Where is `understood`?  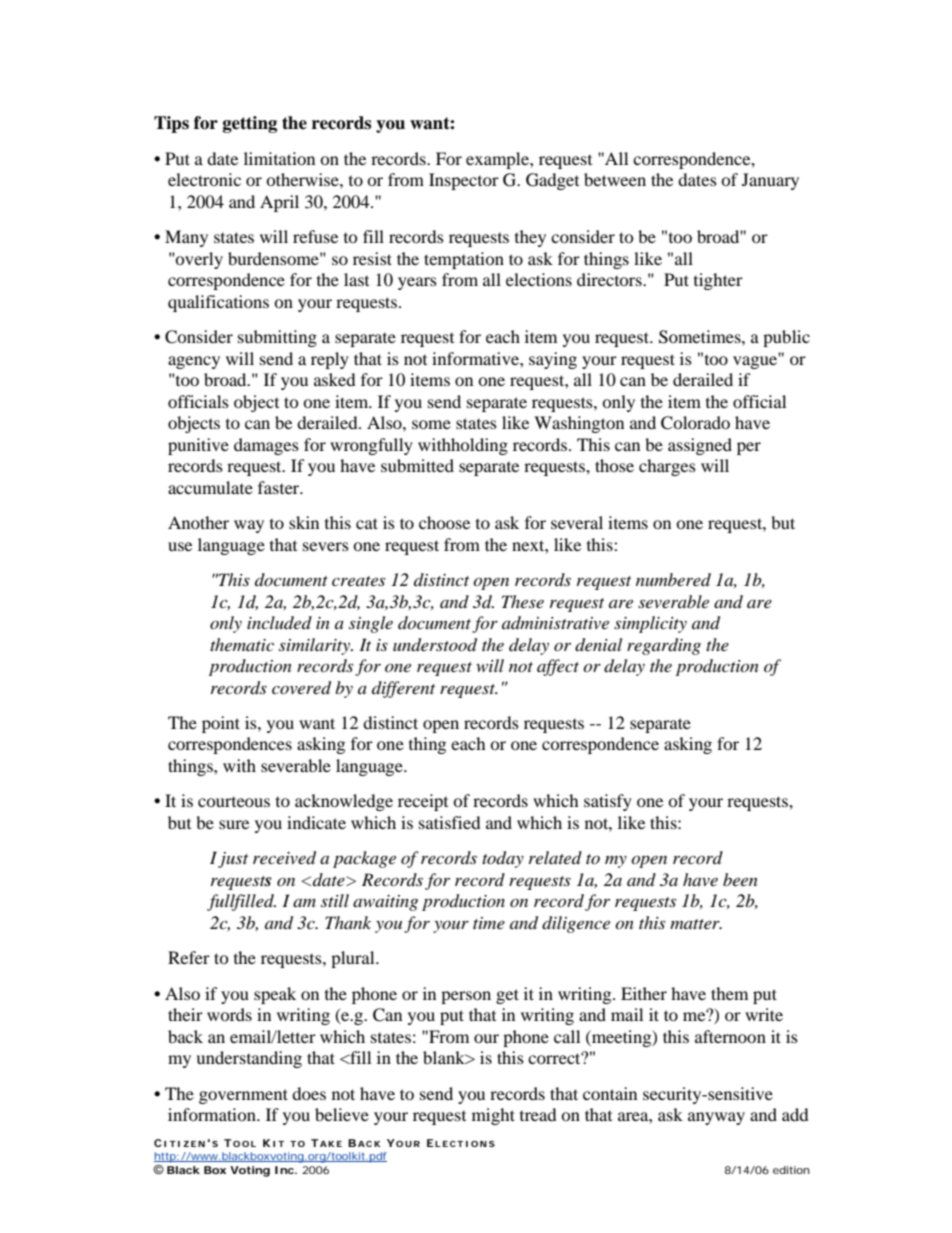
understood is located at coordinates (435, 645).
